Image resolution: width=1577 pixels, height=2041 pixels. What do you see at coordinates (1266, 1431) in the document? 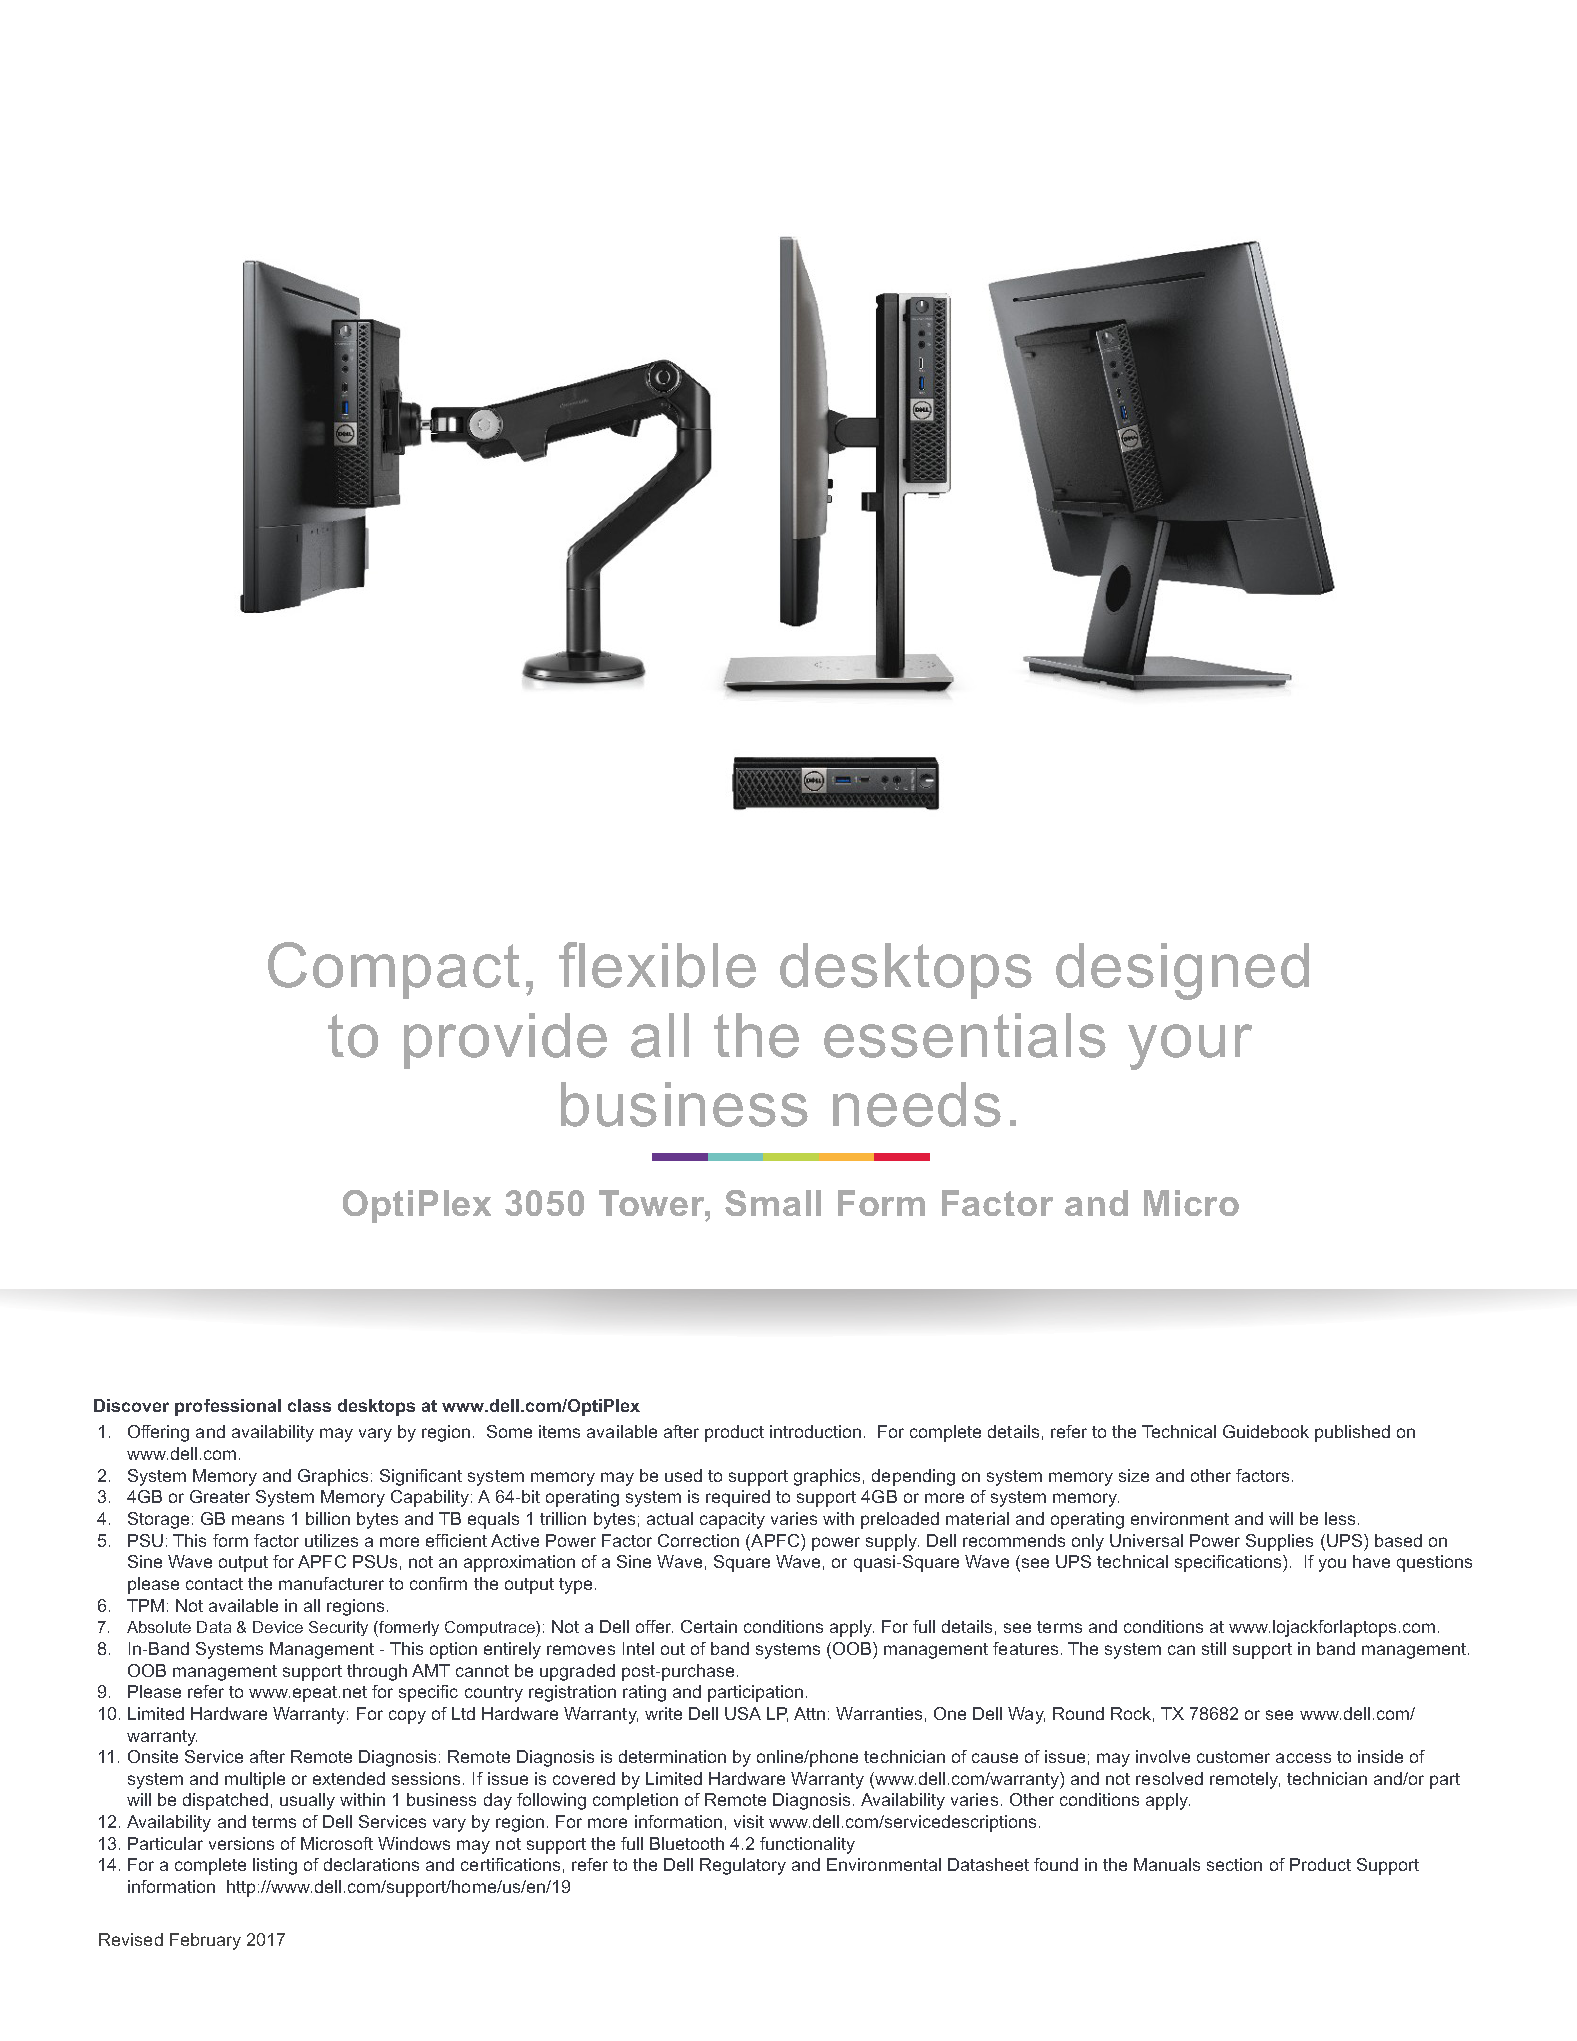
I see `Guidebook` at bounding box center [1266, 1431].
